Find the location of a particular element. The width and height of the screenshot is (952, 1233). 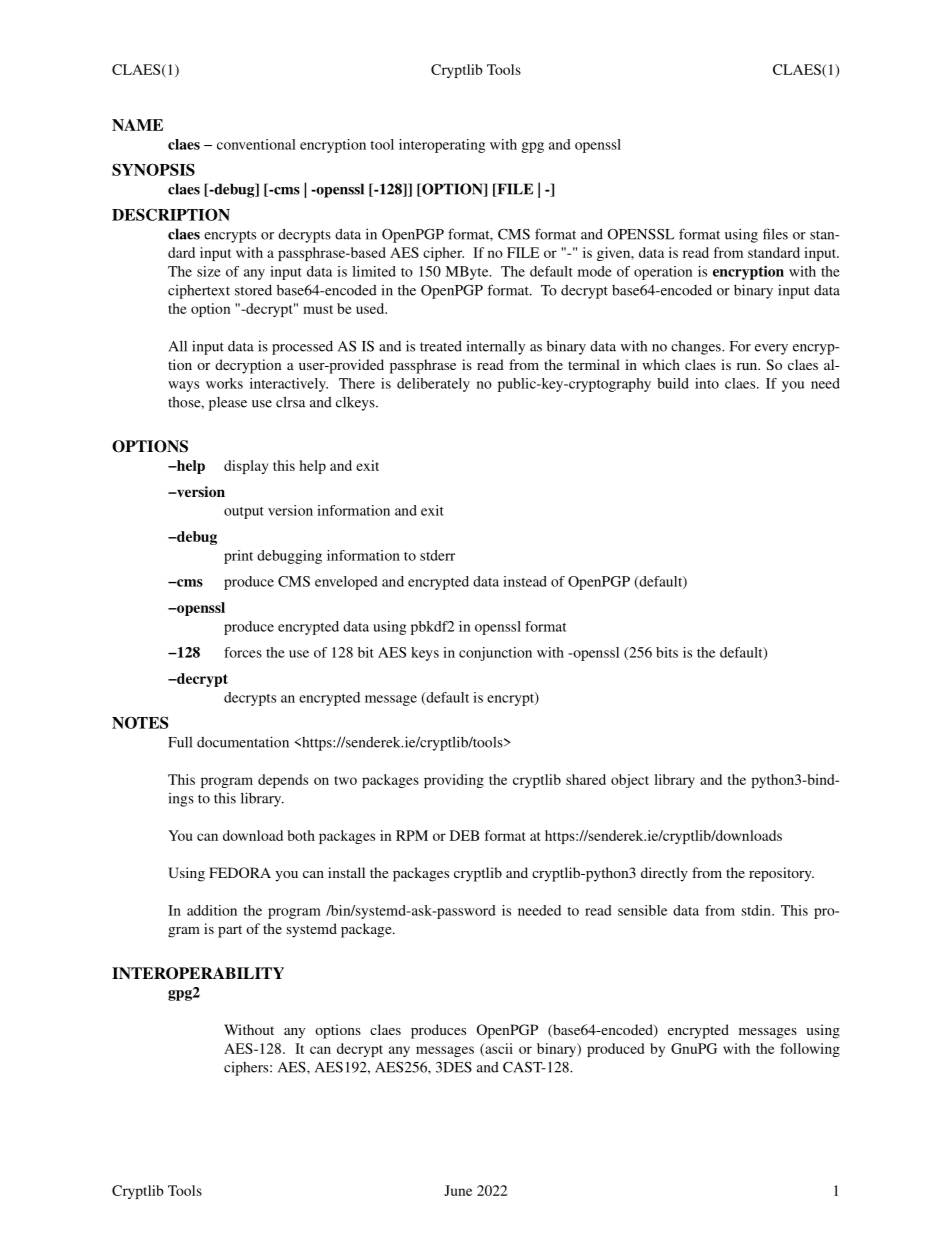

limited is located at coordinates (374, 271).
